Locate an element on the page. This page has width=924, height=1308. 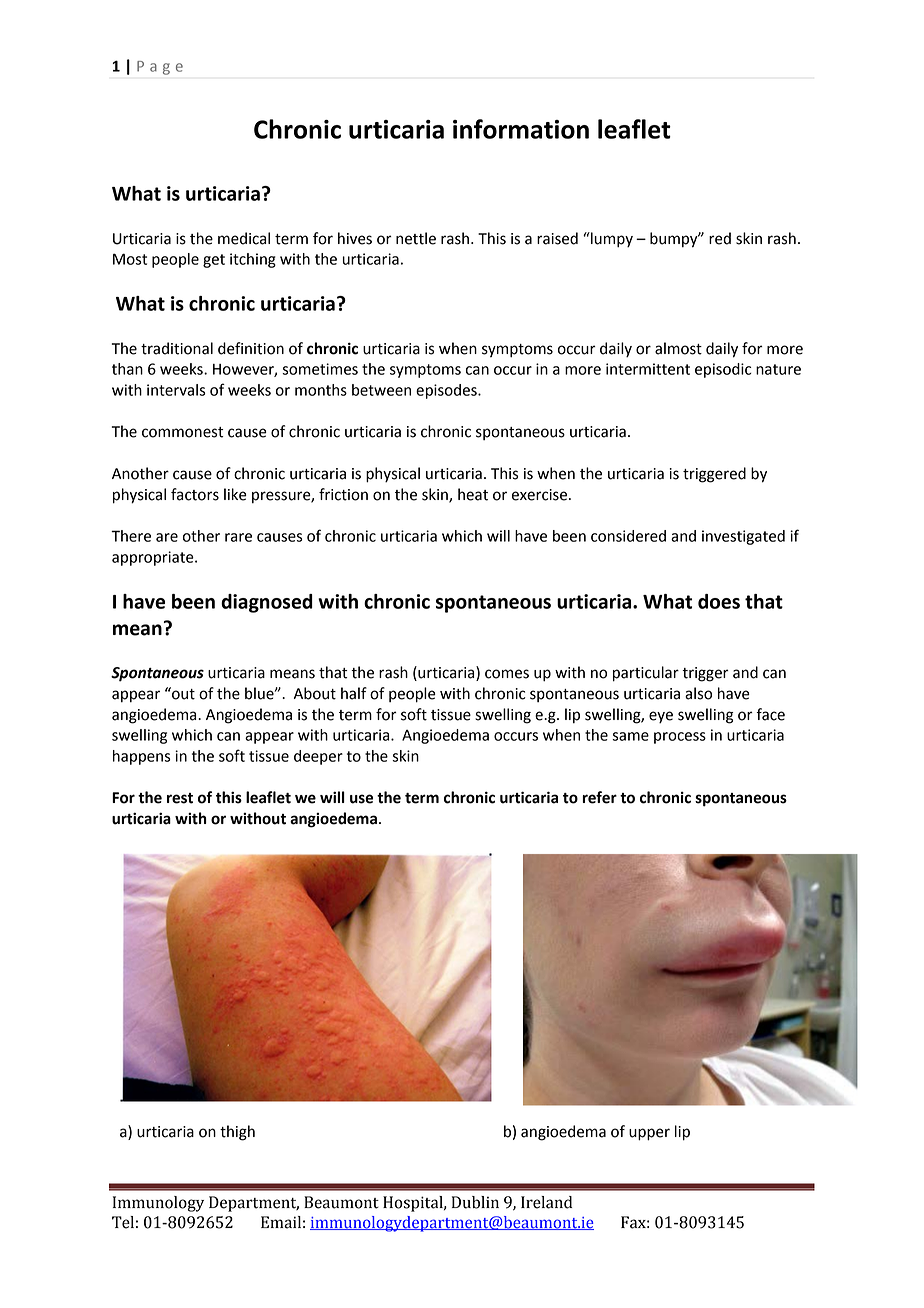
does is located at coordinates (719, 601).
